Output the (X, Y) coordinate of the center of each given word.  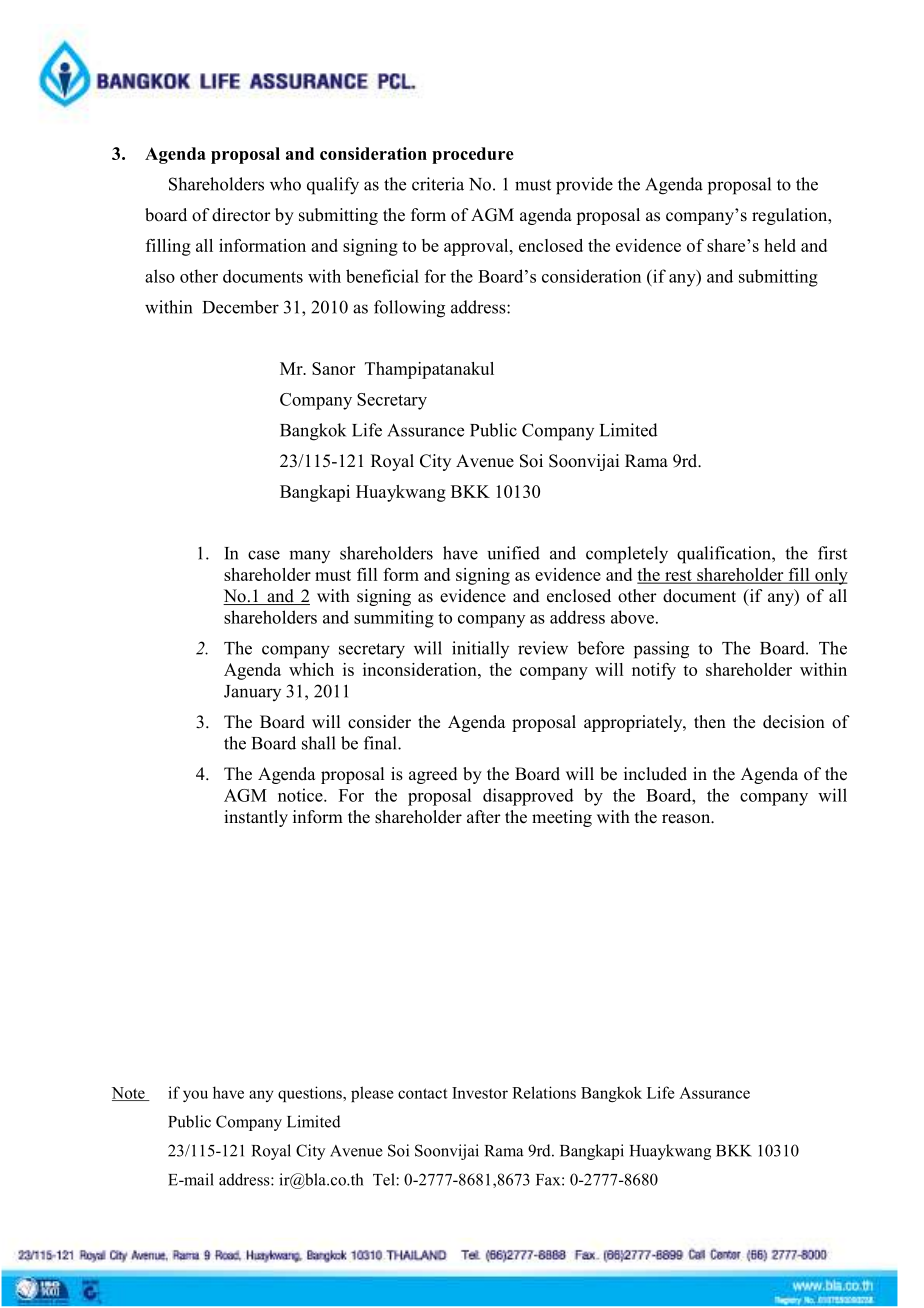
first (832, 553)
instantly (256, 818)
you (195, 1096)
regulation (791, 216)
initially (480, 649)
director (241, 215)
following (409, 309)
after (484, 817)
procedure (473, 155)
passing (661, 650)
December (241, 307)
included (655, 774)
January (252, 693)
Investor (480, 1093)
